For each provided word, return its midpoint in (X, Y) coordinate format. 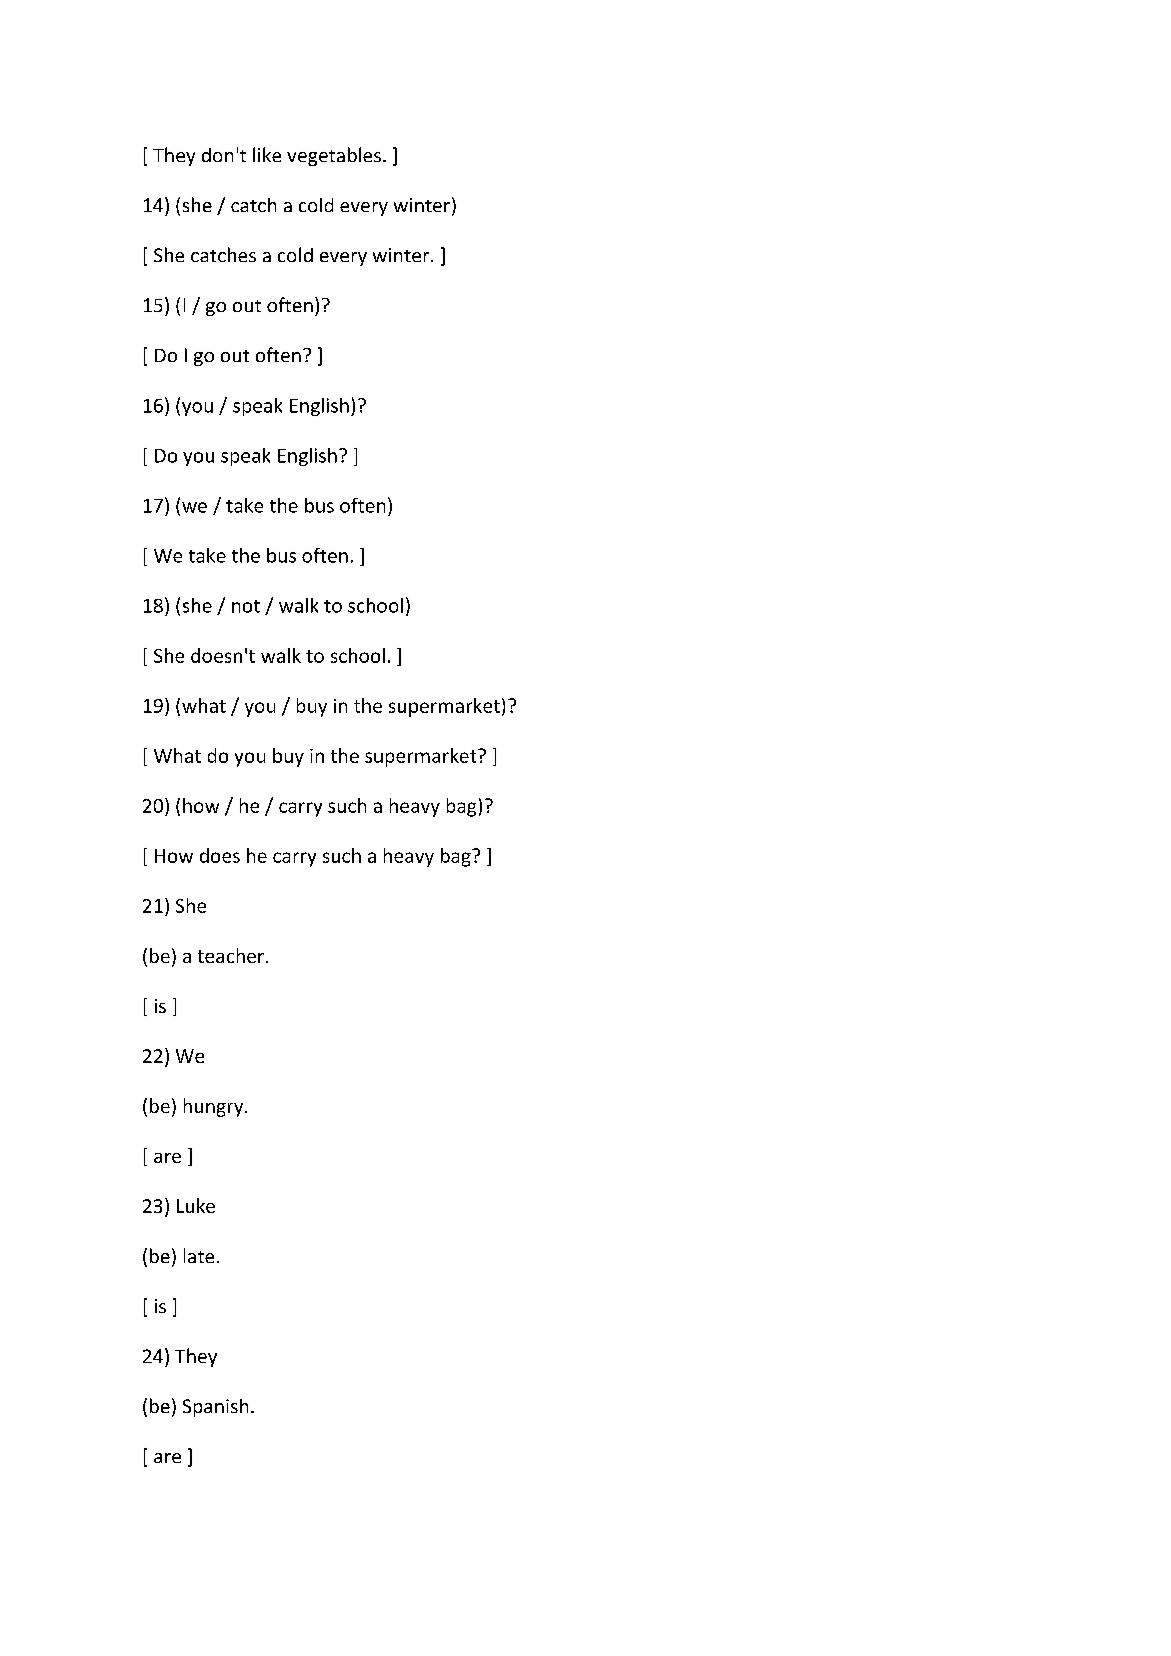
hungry (215, 1107)
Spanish (215, 1408)
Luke (196, 1205)
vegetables (334, 156)
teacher (232, 955)
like (267, 154)
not (246, 606)
